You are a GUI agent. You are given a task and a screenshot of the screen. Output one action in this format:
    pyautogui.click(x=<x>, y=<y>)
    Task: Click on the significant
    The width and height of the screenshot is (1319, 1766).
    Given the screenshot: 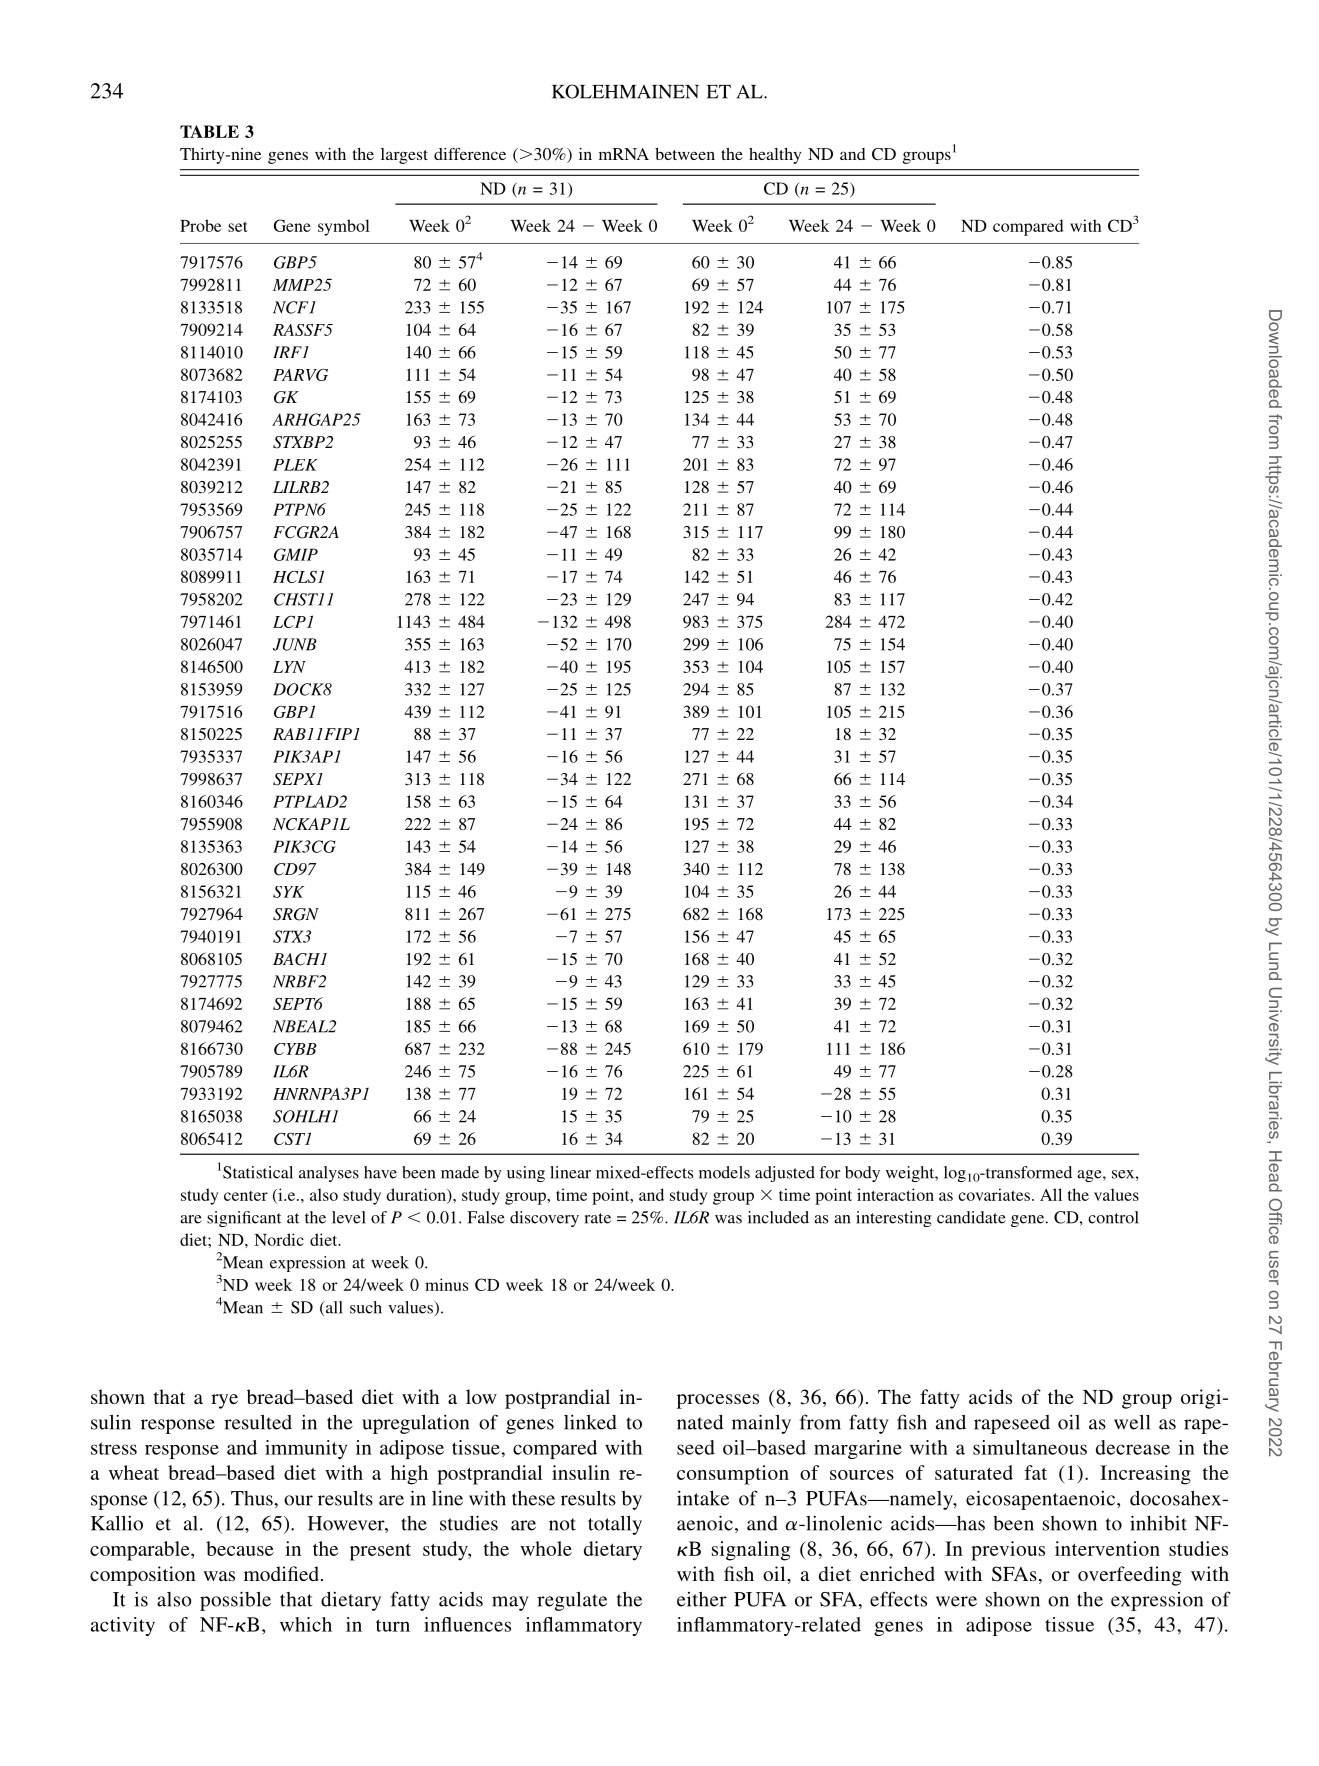 What is the action you would take?
    pyautogui.click(x=244, y=1219)
